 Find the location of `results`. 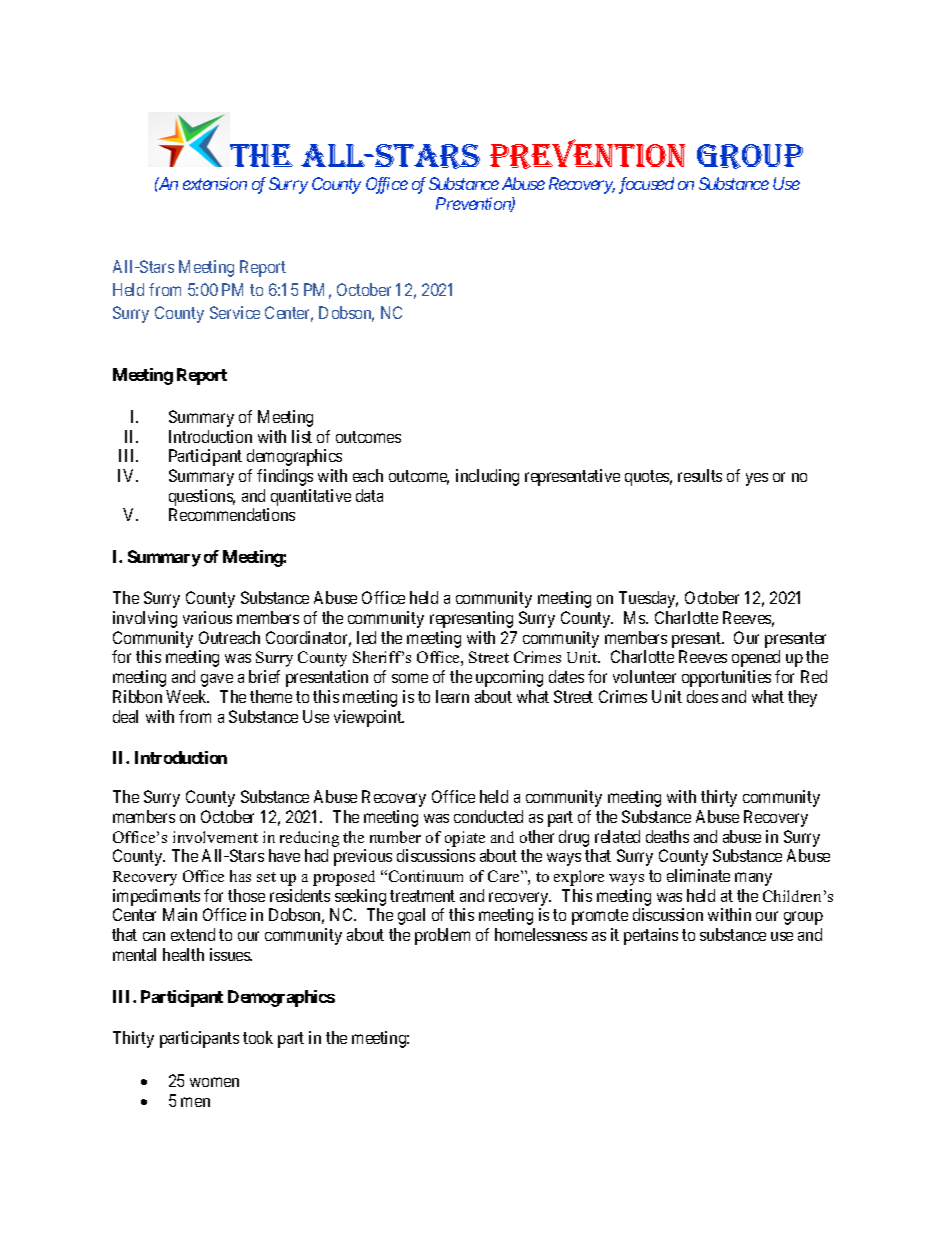

results is located at coordinates (700, 475).
